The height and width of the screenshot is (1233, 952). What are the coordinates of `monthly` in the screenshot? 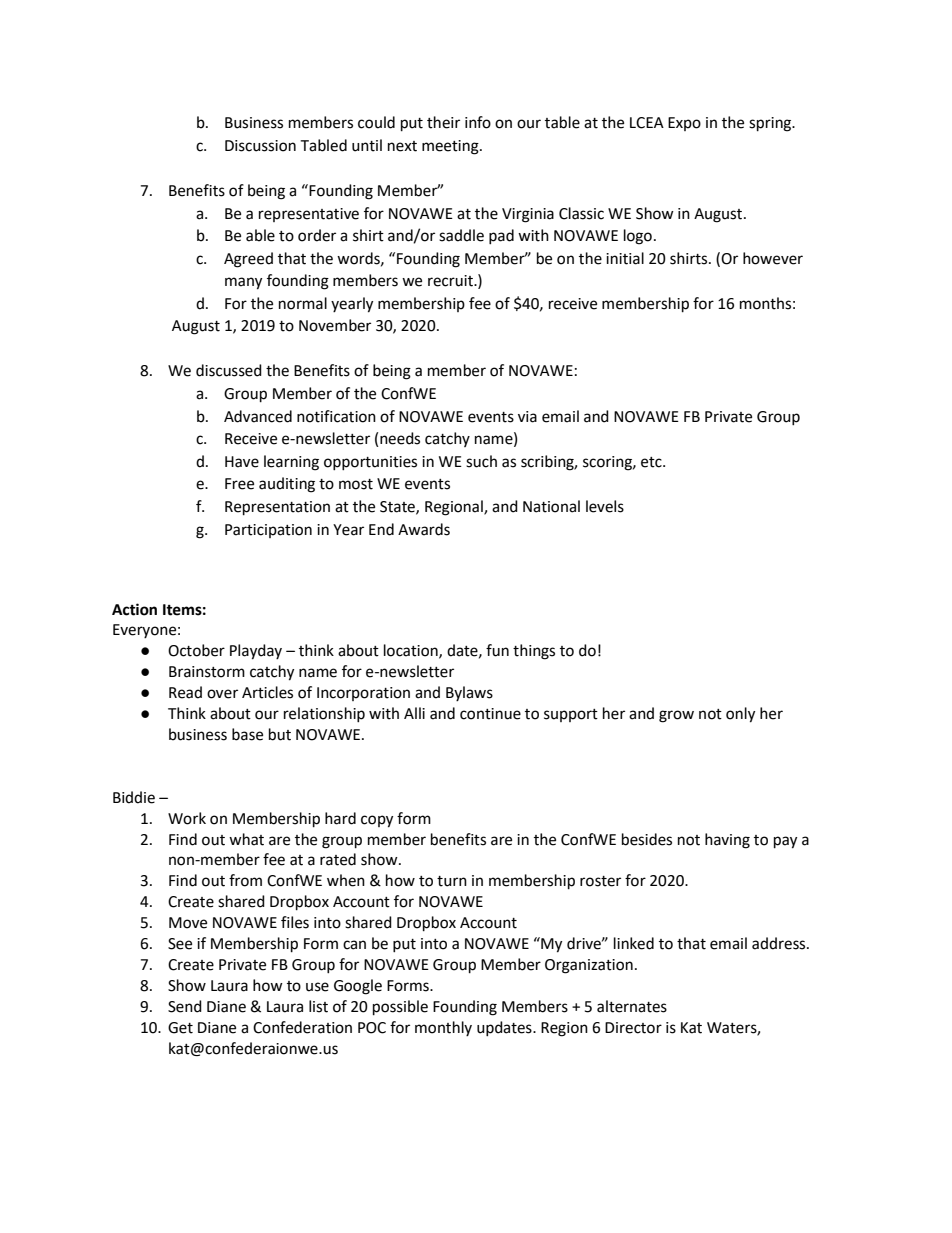 It's located at (443, 1028).
